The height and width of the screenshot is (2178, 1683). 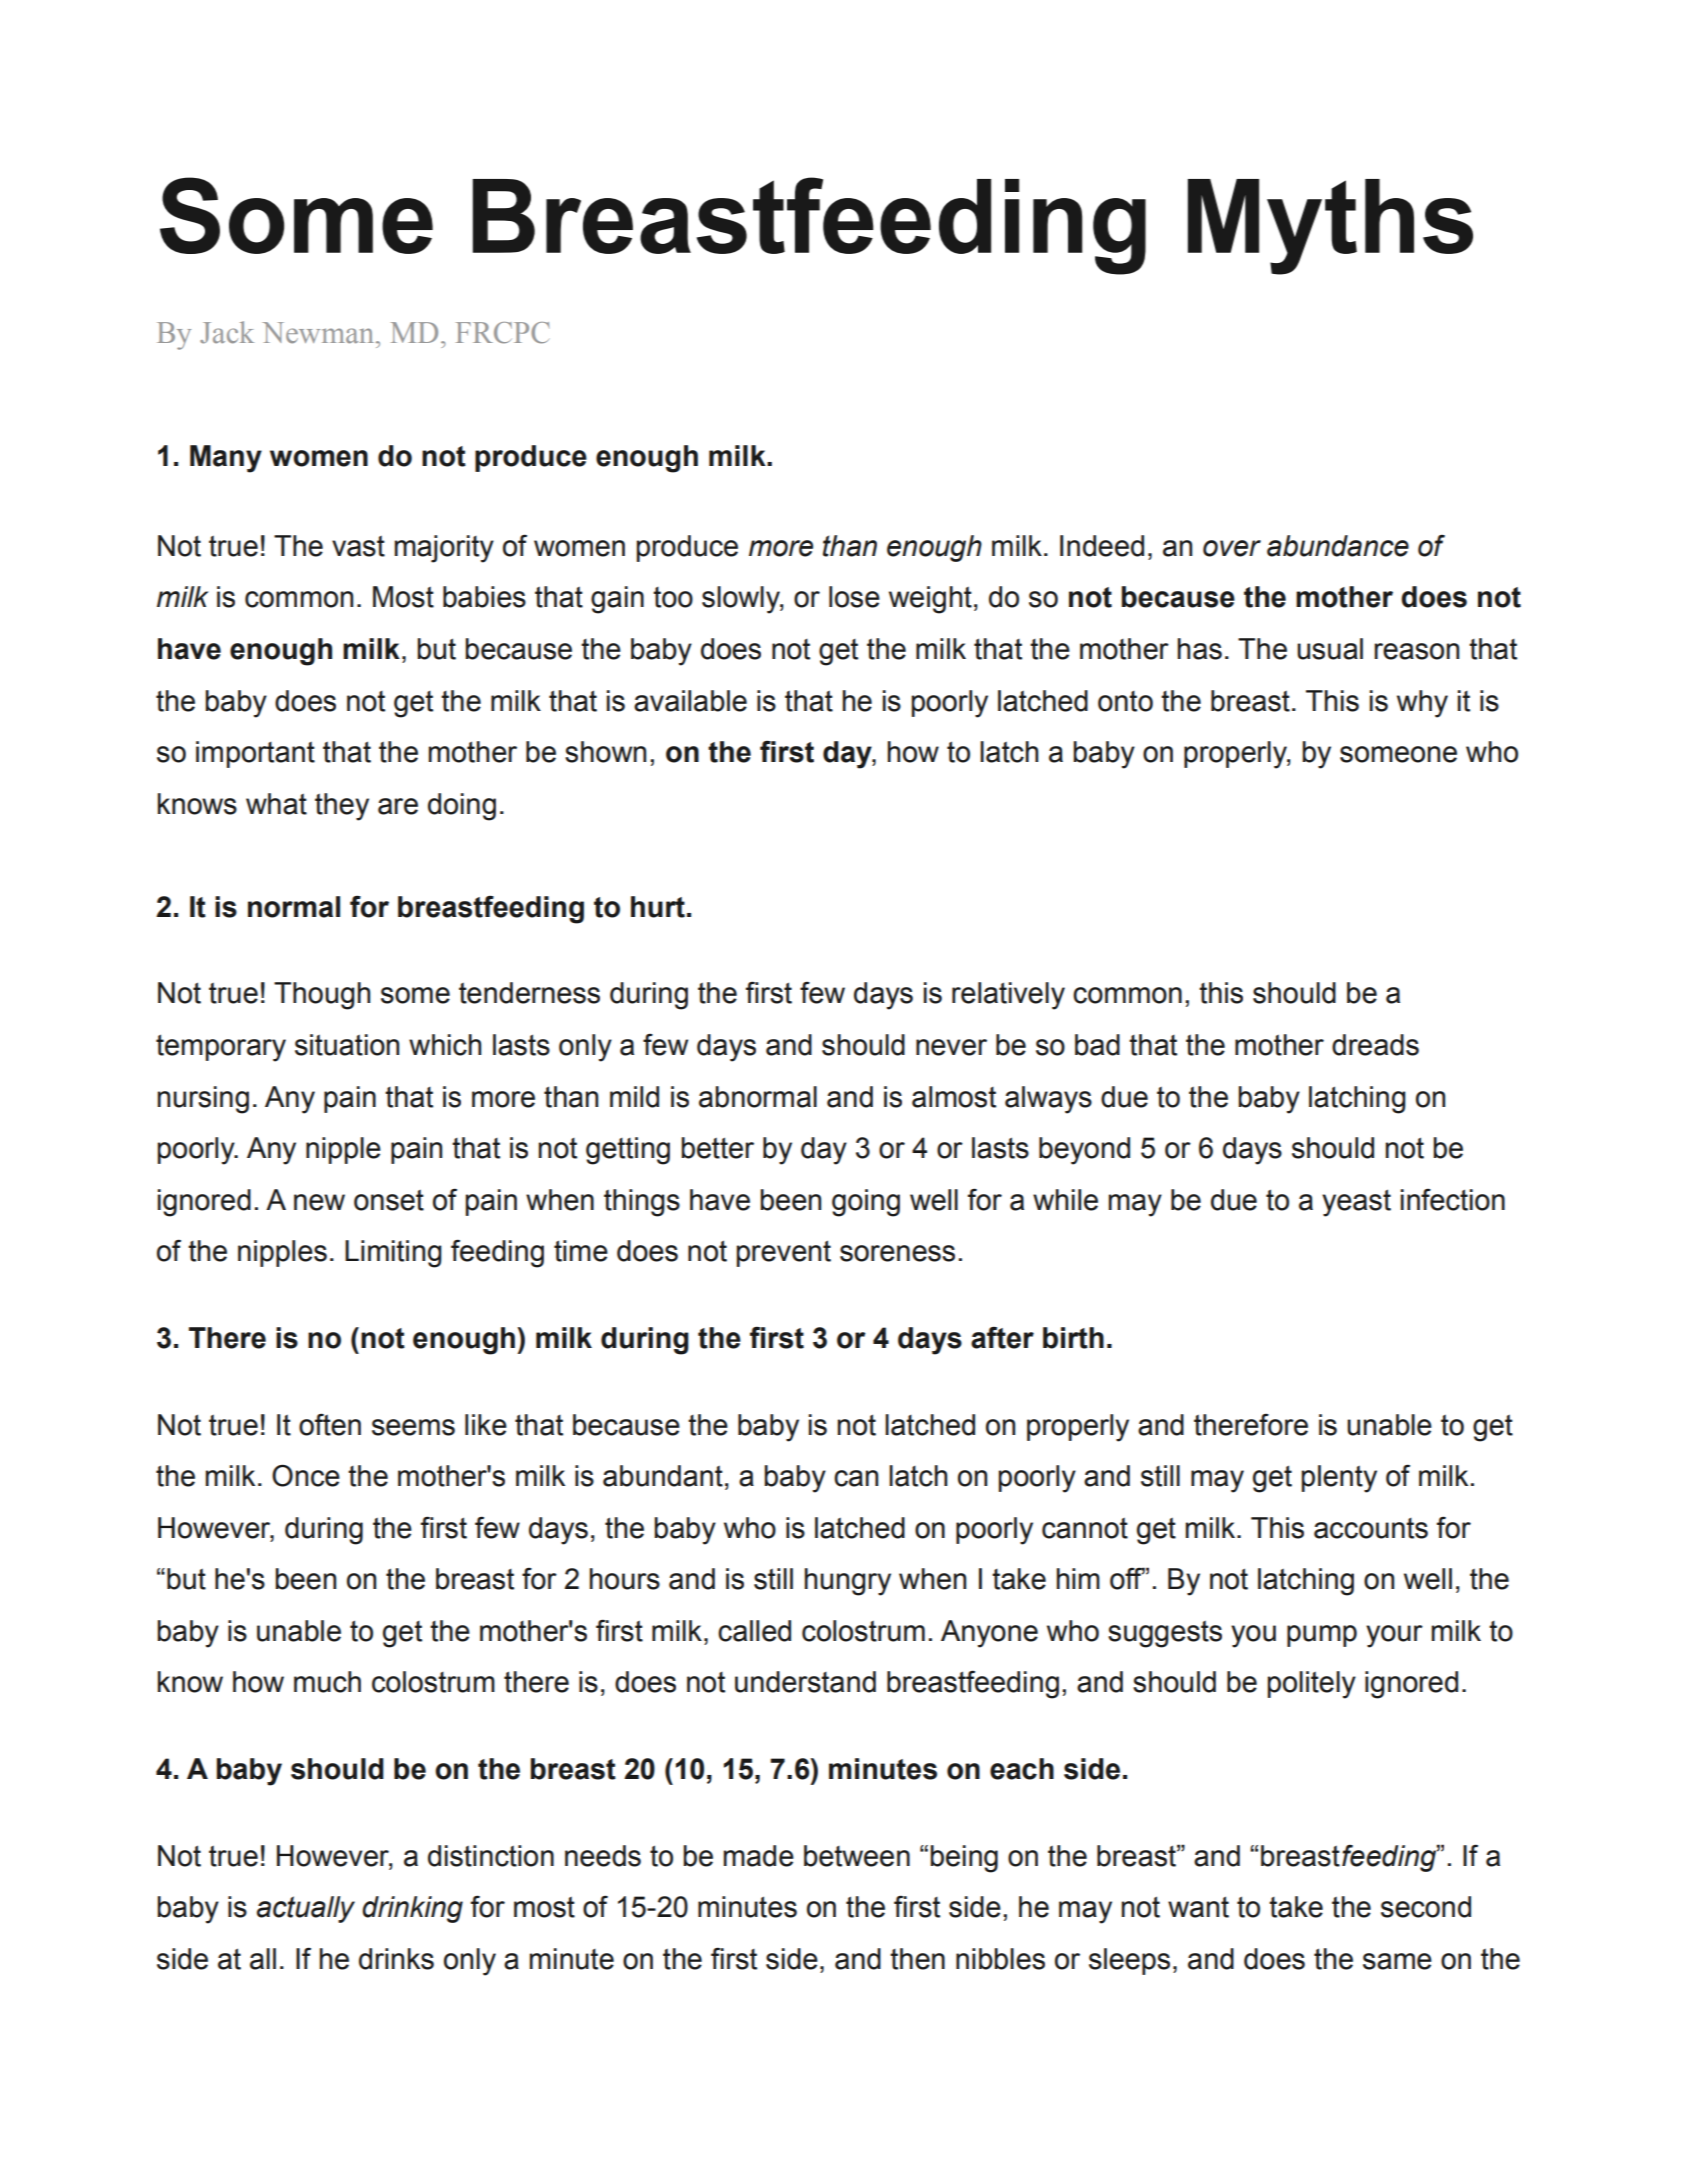 What do you see at coordinates (857, 1856) in the screenshot?
I see `between` at bounding box center [857, 1856].
